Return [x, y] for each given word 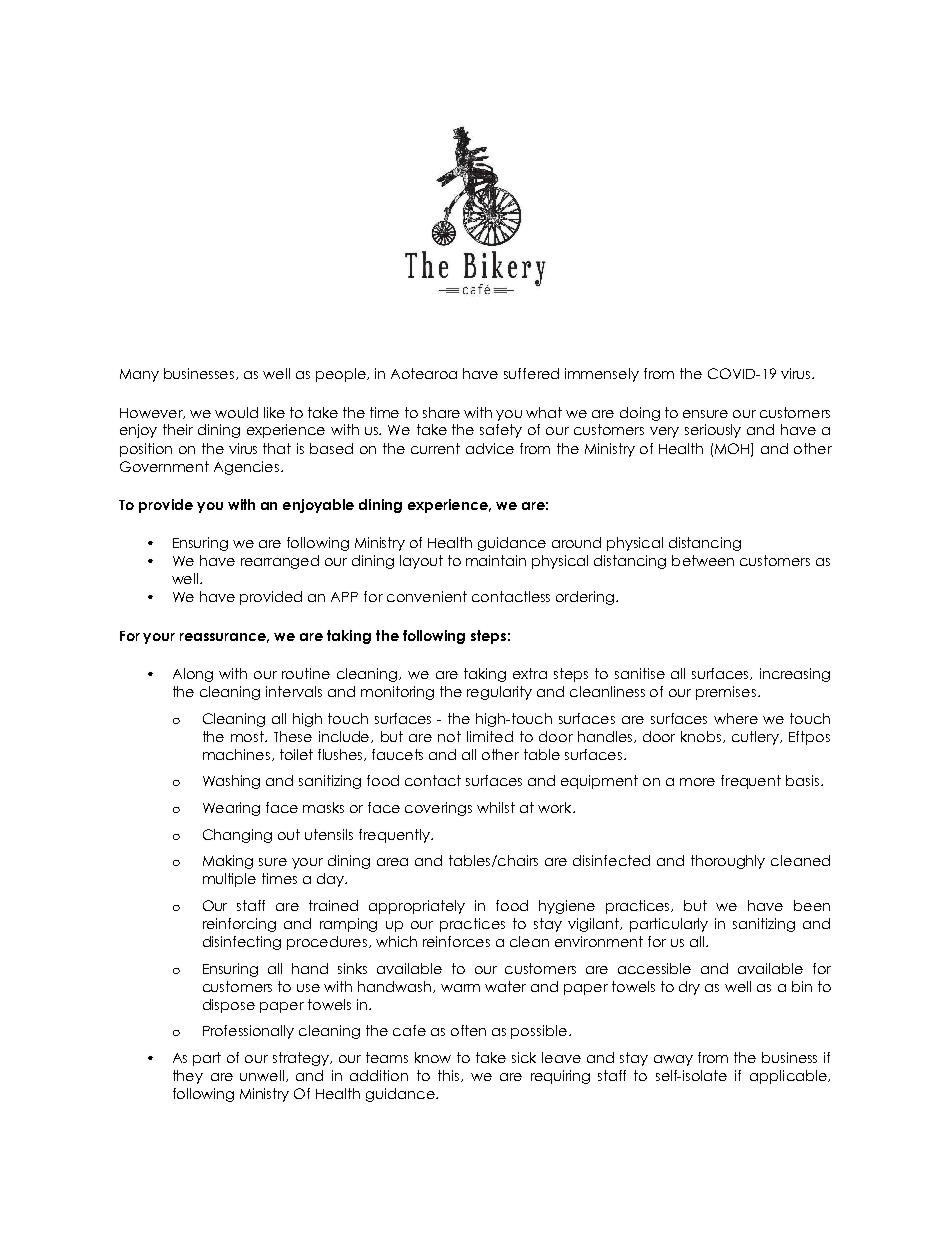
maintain [496, 560]
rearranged [280, 562]
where [736, 718]
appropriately [417, 907]
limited [490, 736]
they [188, 1077]
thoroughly [728, 862]
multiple [229, 880]
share [441, 412]
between [703, 560]
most [248, 736]
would [236, 412]
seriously [713, 431]
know [433, 1057]
